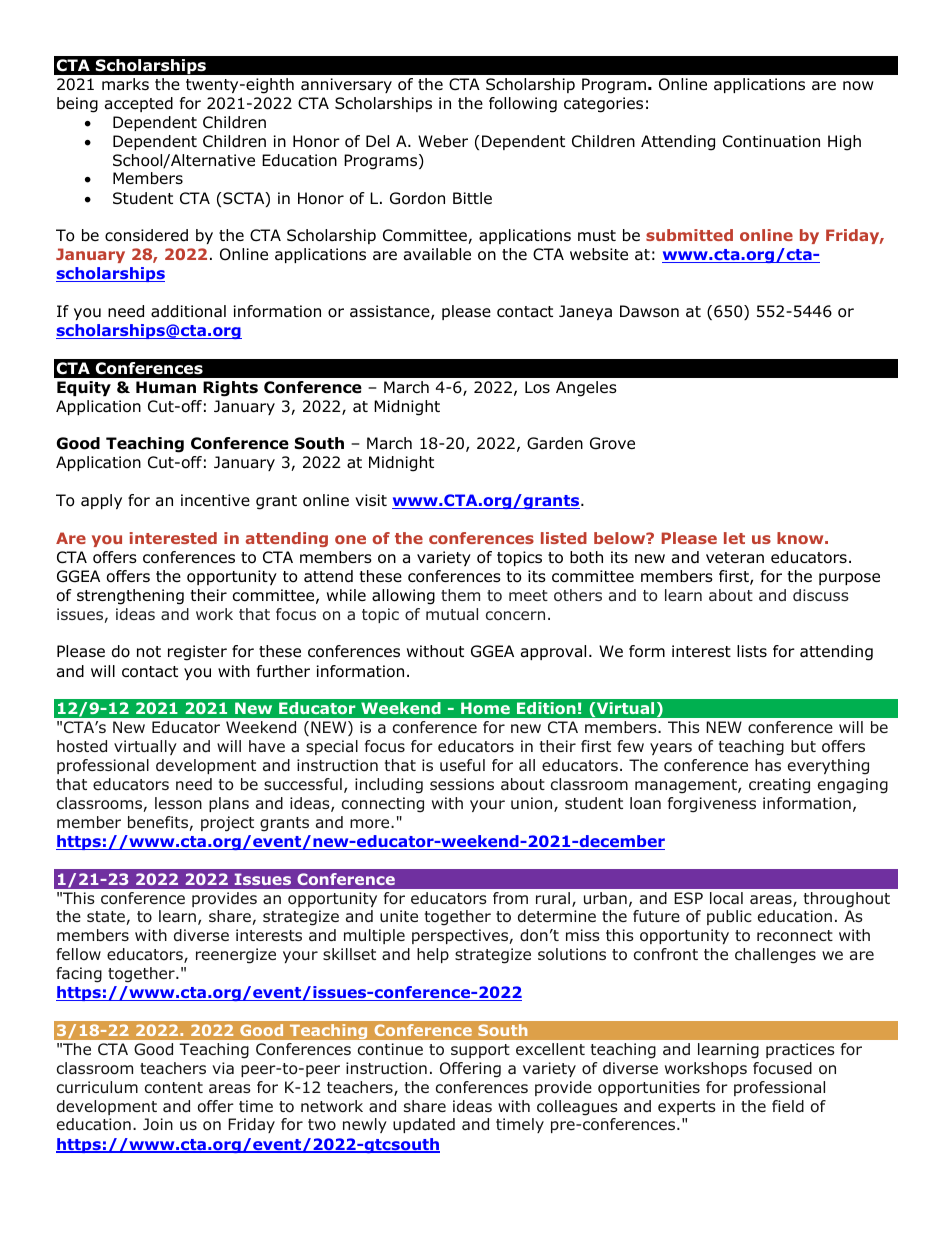 Image resolution: width=952 pixels, height=1233 pixels. I want to click on accepted, so click(139, 104).
